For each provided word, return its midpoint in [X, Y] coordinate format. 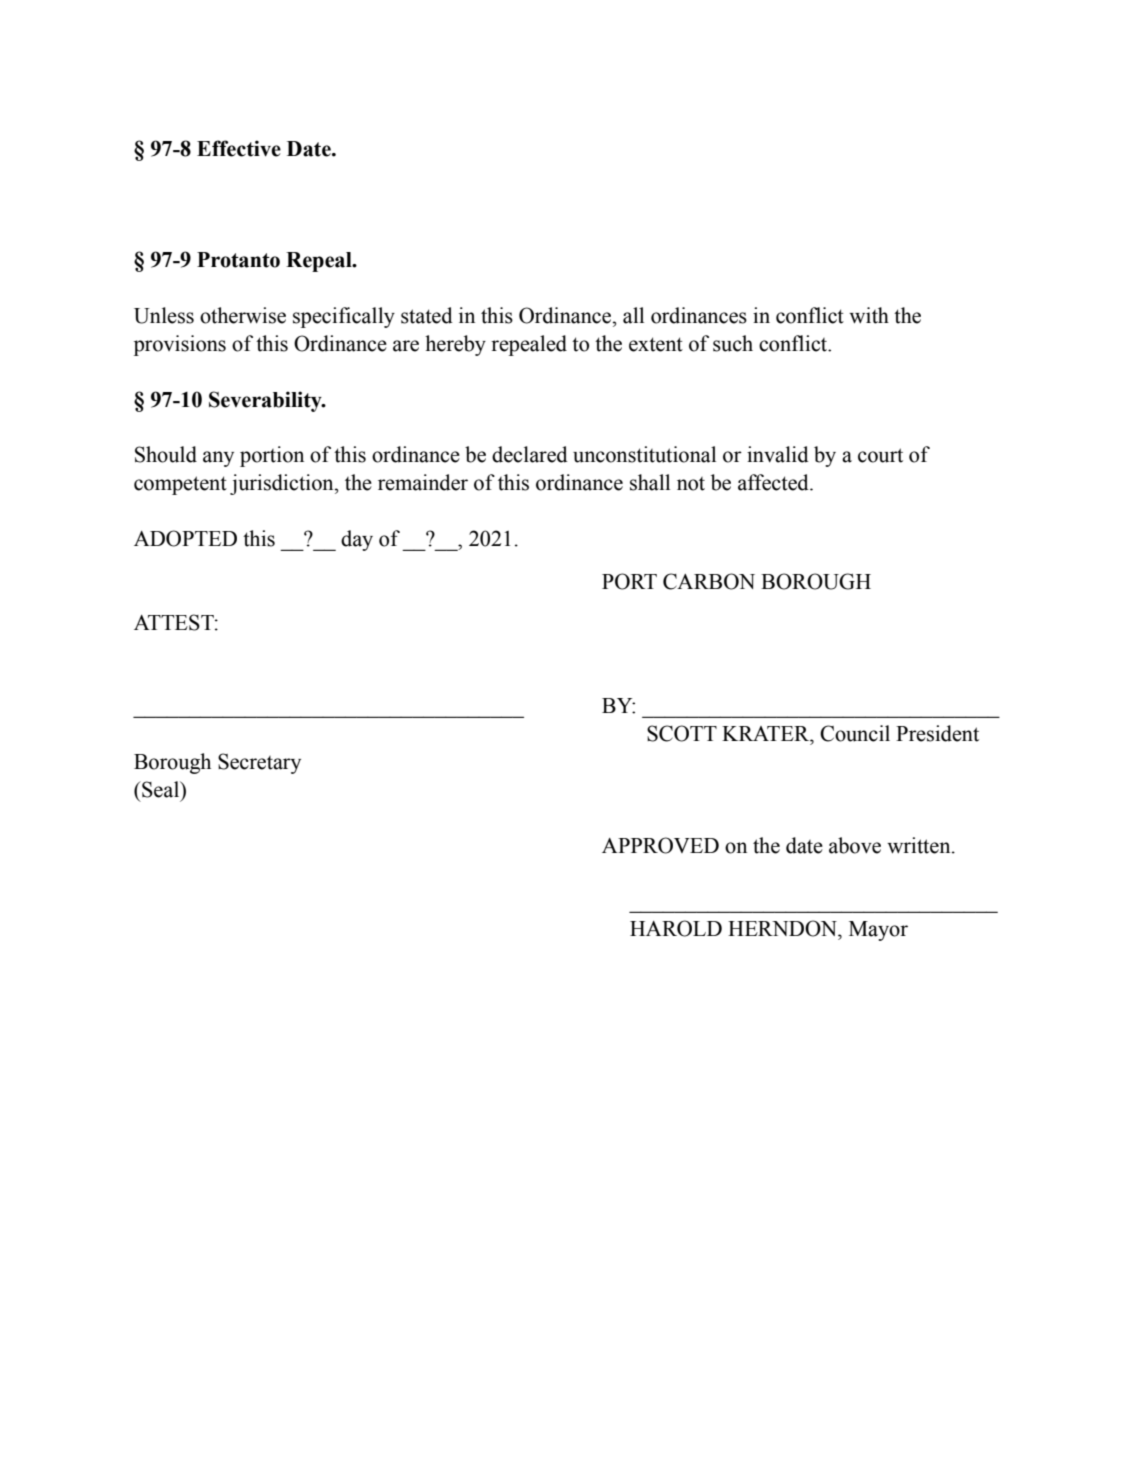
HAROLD [676, 928]
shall [650, 482]
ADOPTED [185, 538]
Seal [161, 789]
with [869, 315]
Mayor [878, 931]
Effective [239, 148]
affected [774, 482]
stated [427, 315]
